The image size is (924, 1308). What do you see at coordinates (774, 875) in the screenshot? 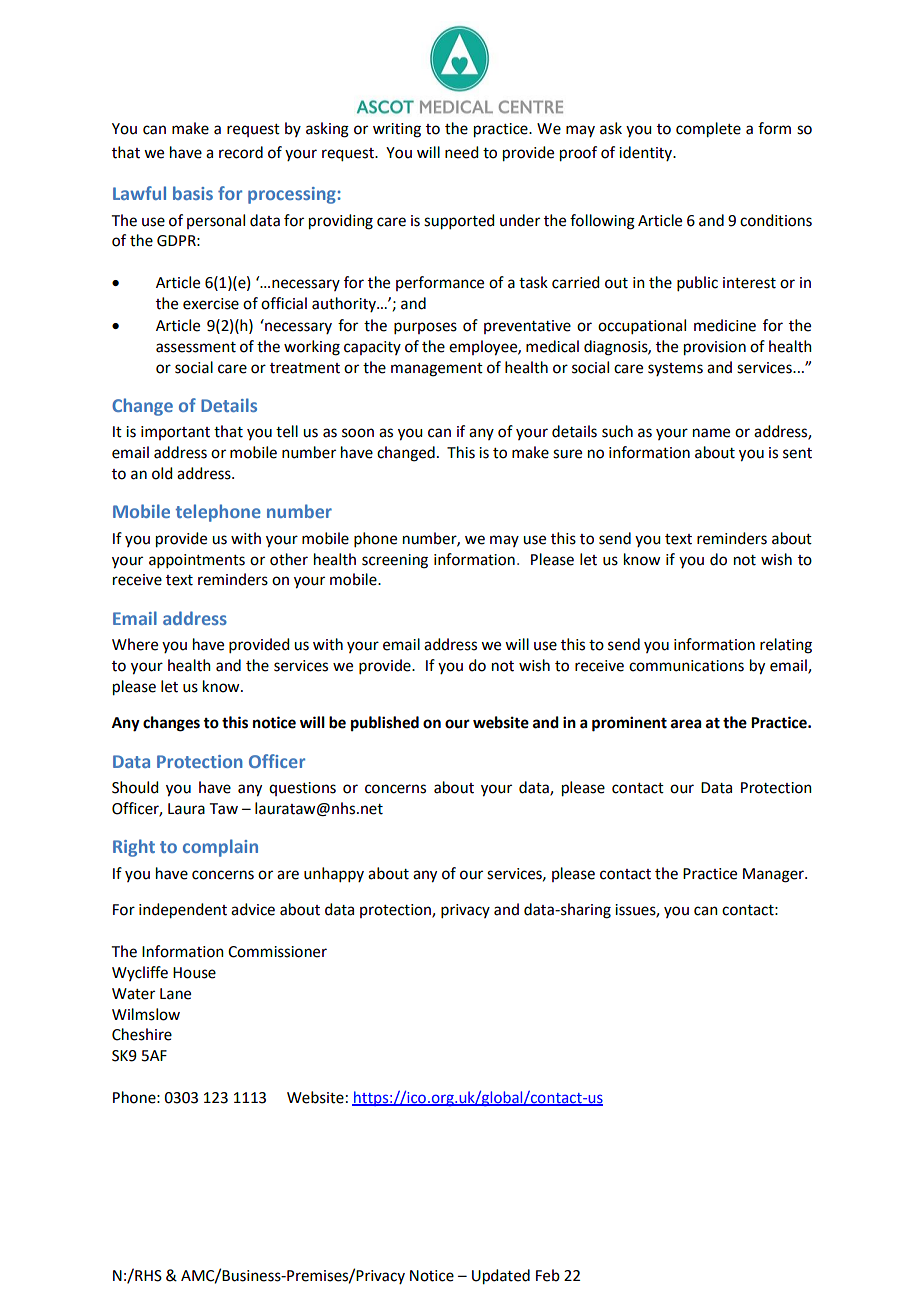
I see `Manager` at bounding box center [774, 875].
